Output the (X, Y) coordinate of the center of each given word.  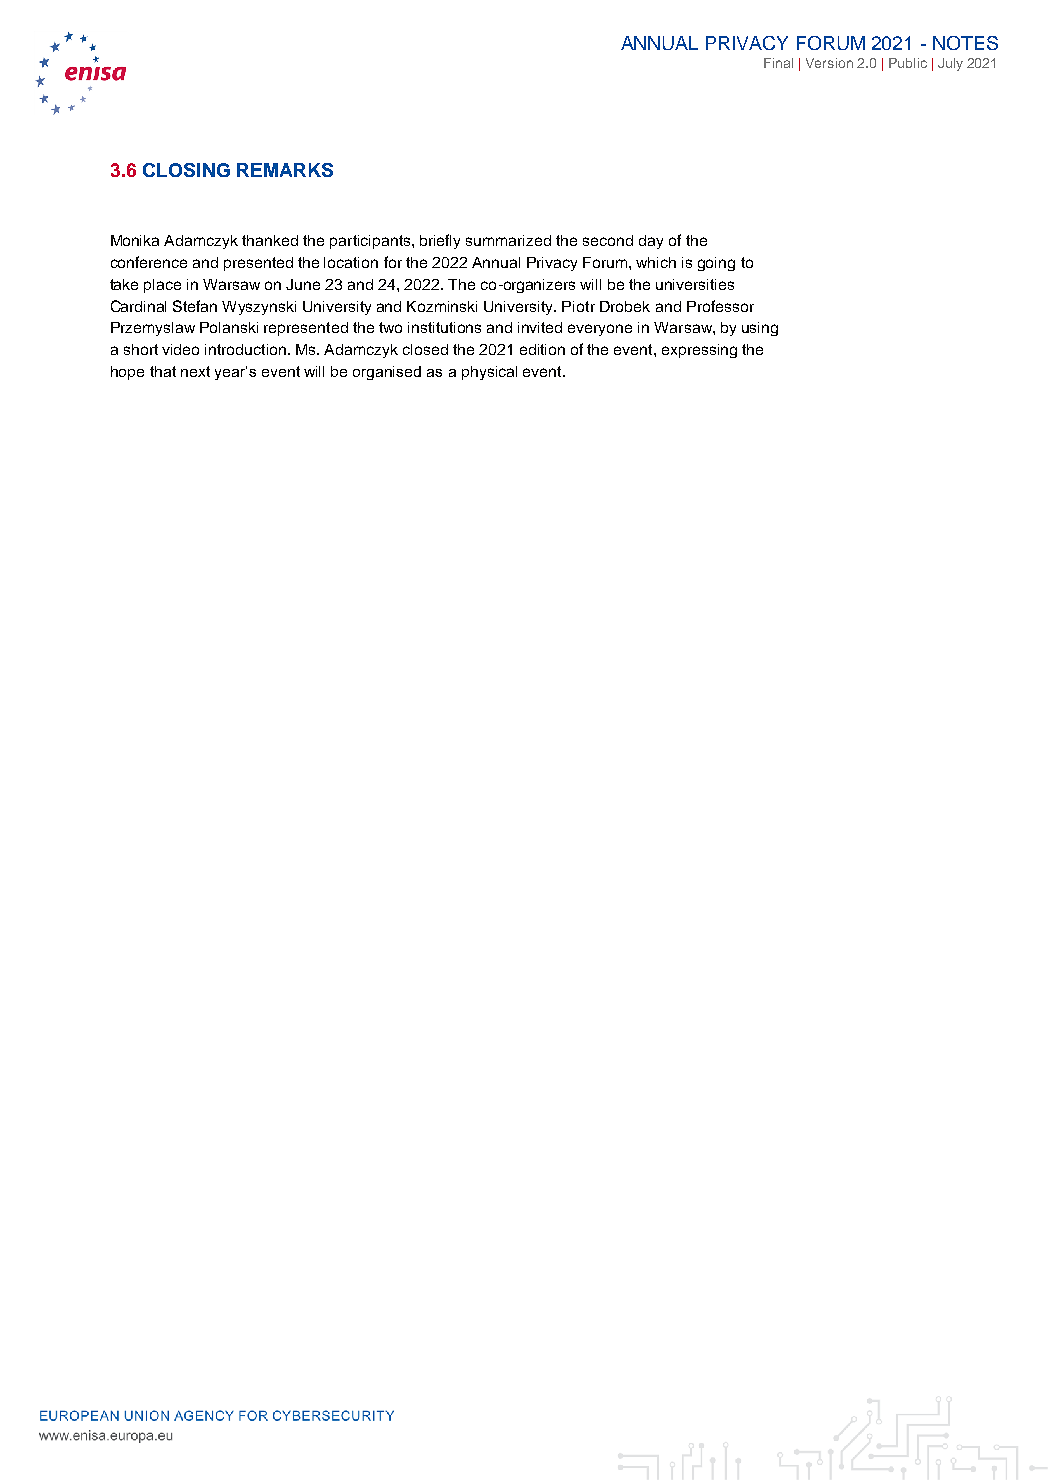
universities (695, 284)
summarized (508, 240)
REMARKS (285, 170)
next (195, 371)
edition (542, 349)
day (651, 242)
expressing (699, 351)
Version (829, 63)
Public (908, 63)
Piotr (578, 306)
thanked (270, 240)
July (950, 64)
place (162, 286)
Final (778, 63)
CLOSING (186, 170)
